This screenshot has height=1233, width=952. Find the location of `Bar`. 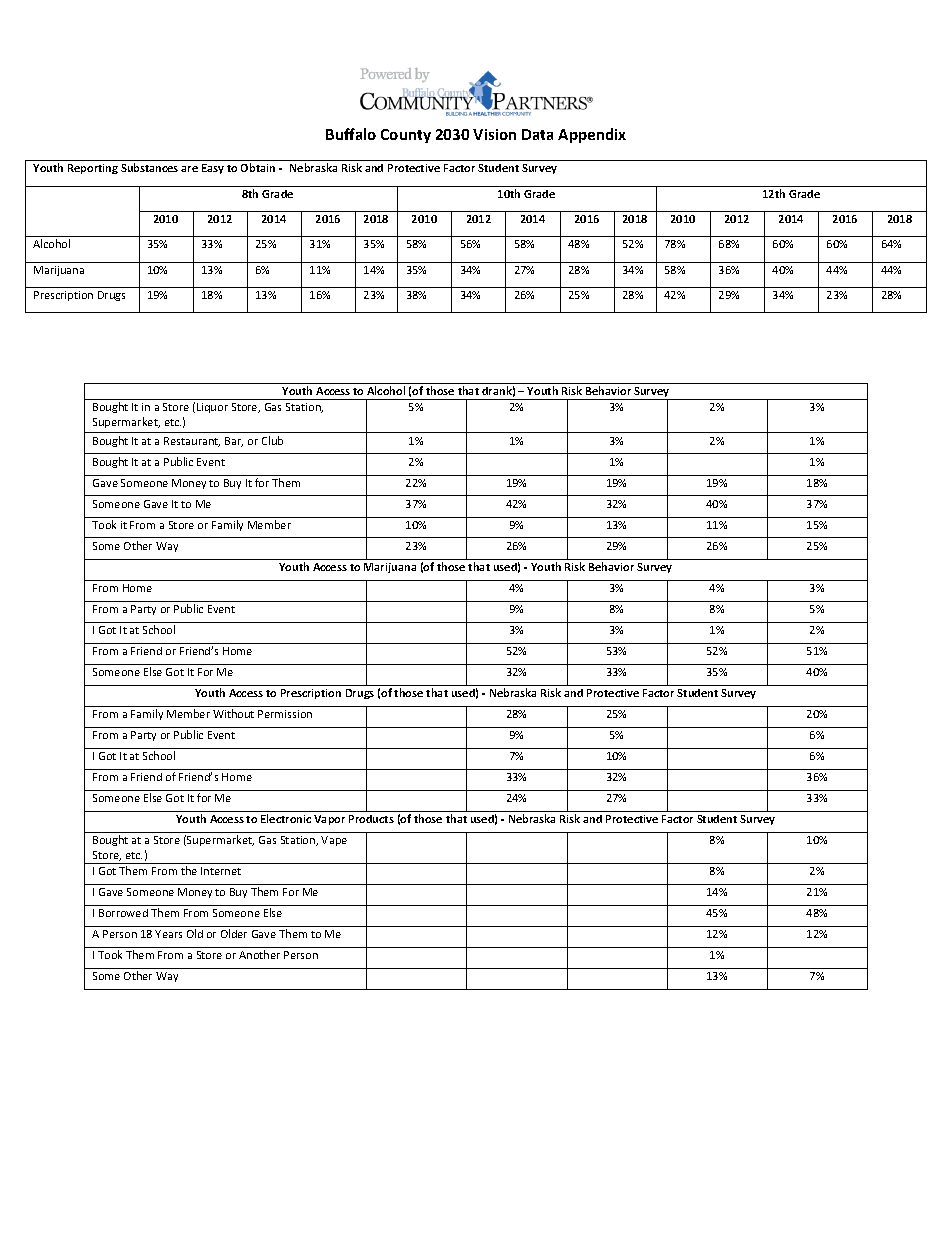

Bar is located at coordinates (234, 442).
